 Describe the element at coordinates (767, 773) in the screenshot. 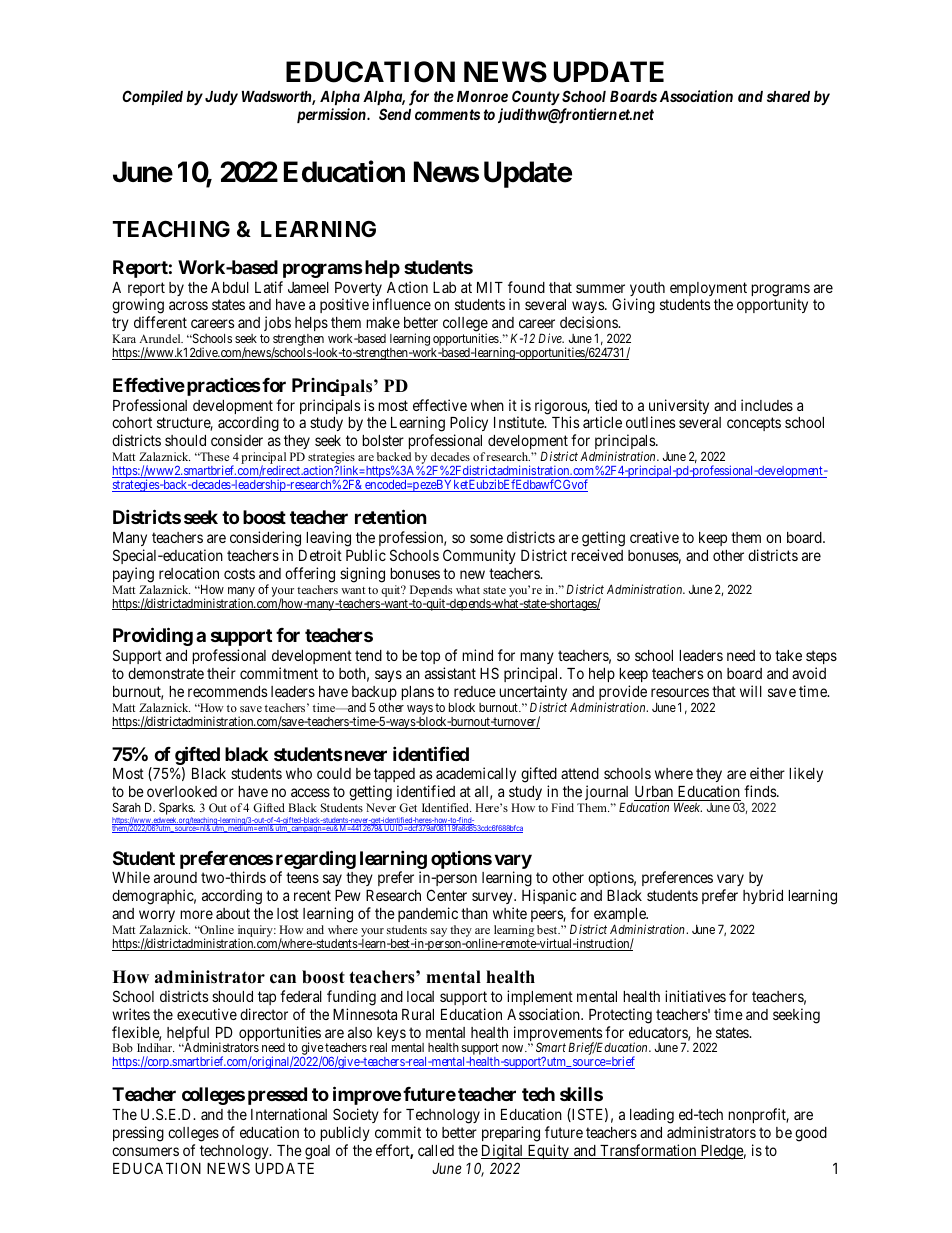

I see `either` at that location.
